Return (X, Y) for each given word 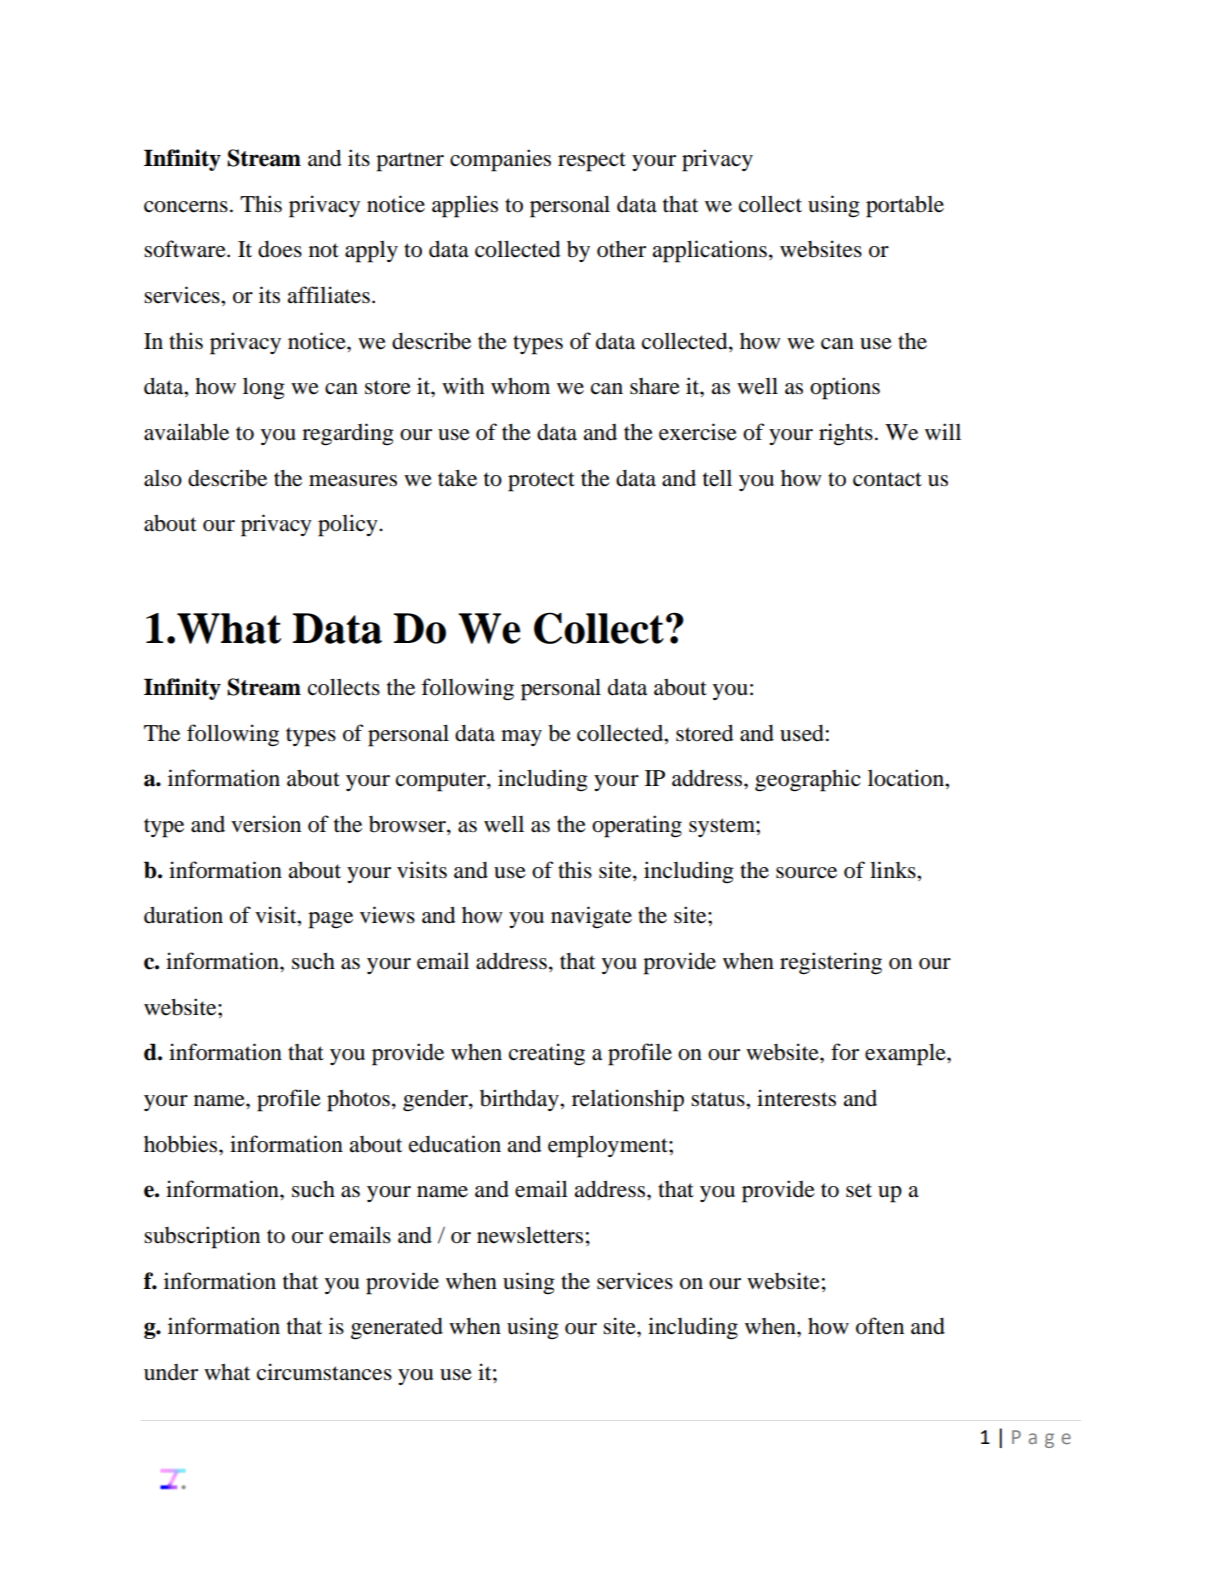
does (280, 249)
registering (831, 963)
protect (541, 482)
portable (905, 206)
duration (183, 915)
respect (592, 162)
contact (887, 479)
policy (349, 525)
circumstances (324, 1372)
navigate (591, 917)
